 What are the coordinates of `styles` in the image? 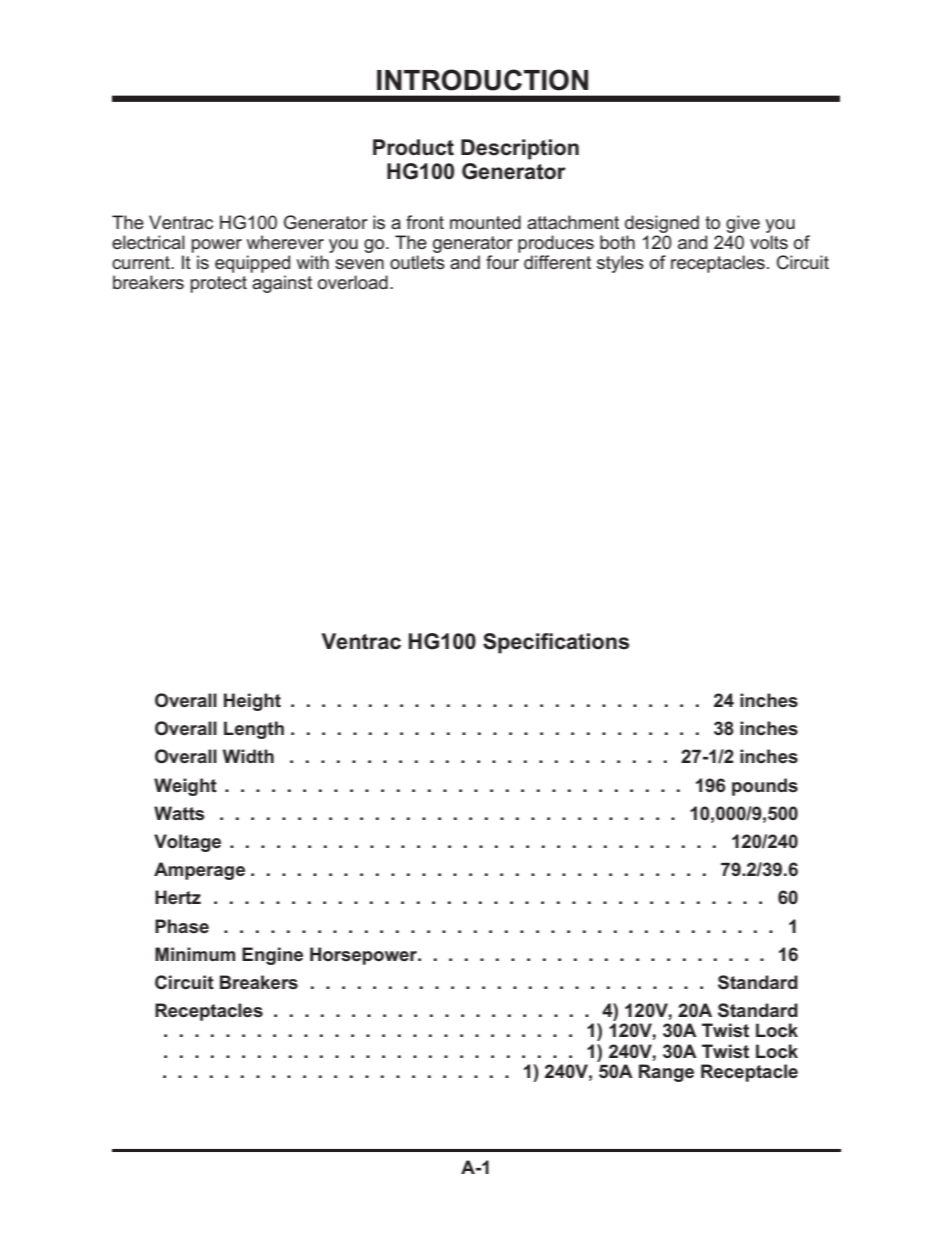 It's located at (620, 264).
